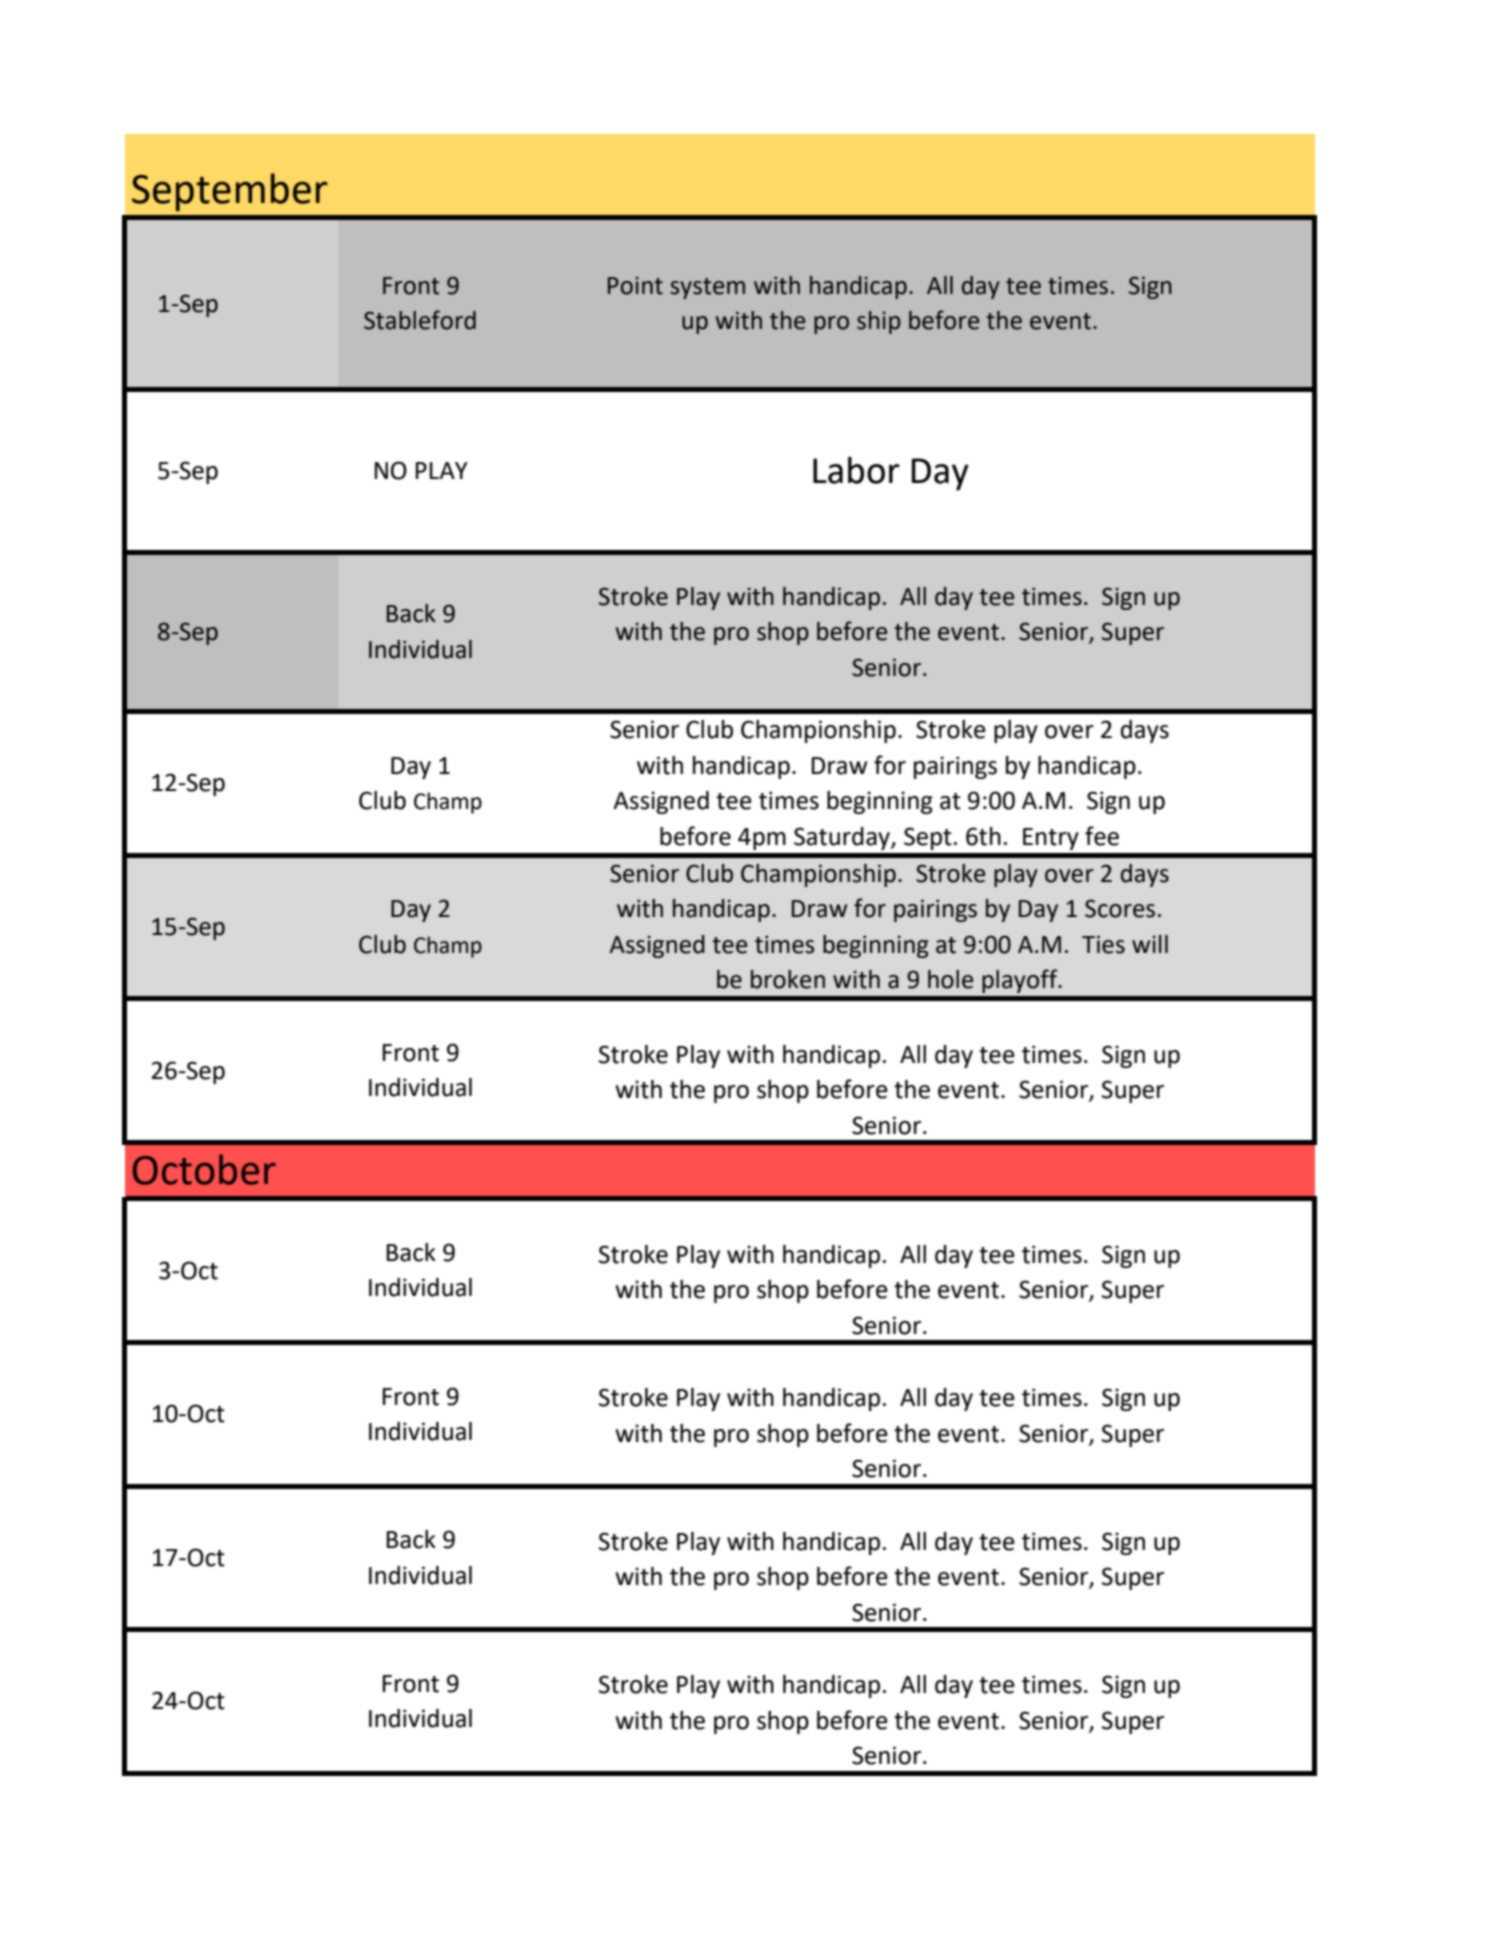 This image has width=1494, height=1933. Describe the element at coordinates (204, 1169) in the image. I see `October` at that location.
